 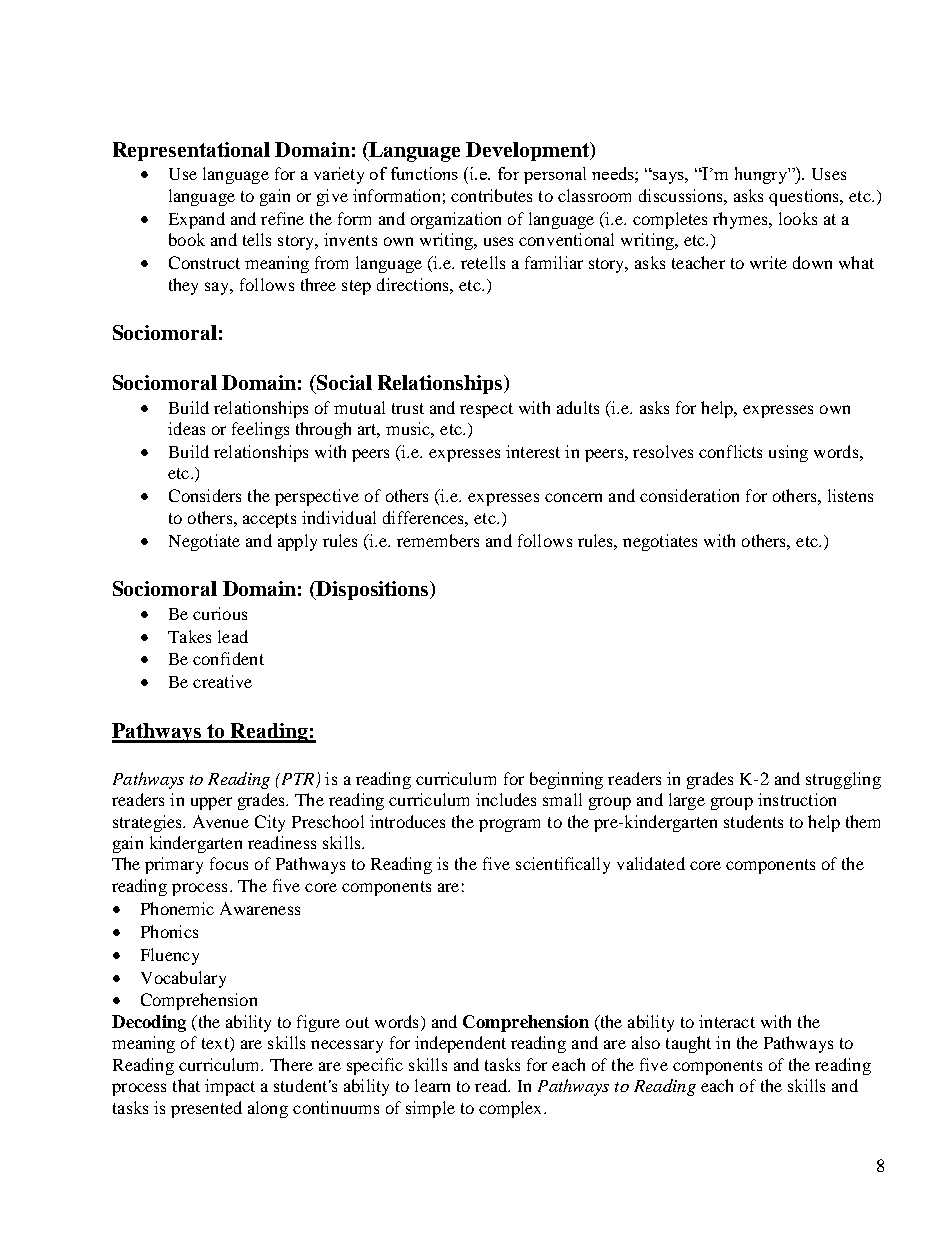 What do you see at coordinates (260, 430) in the document?
I see `feelings` at bounding box center [260, 430].
